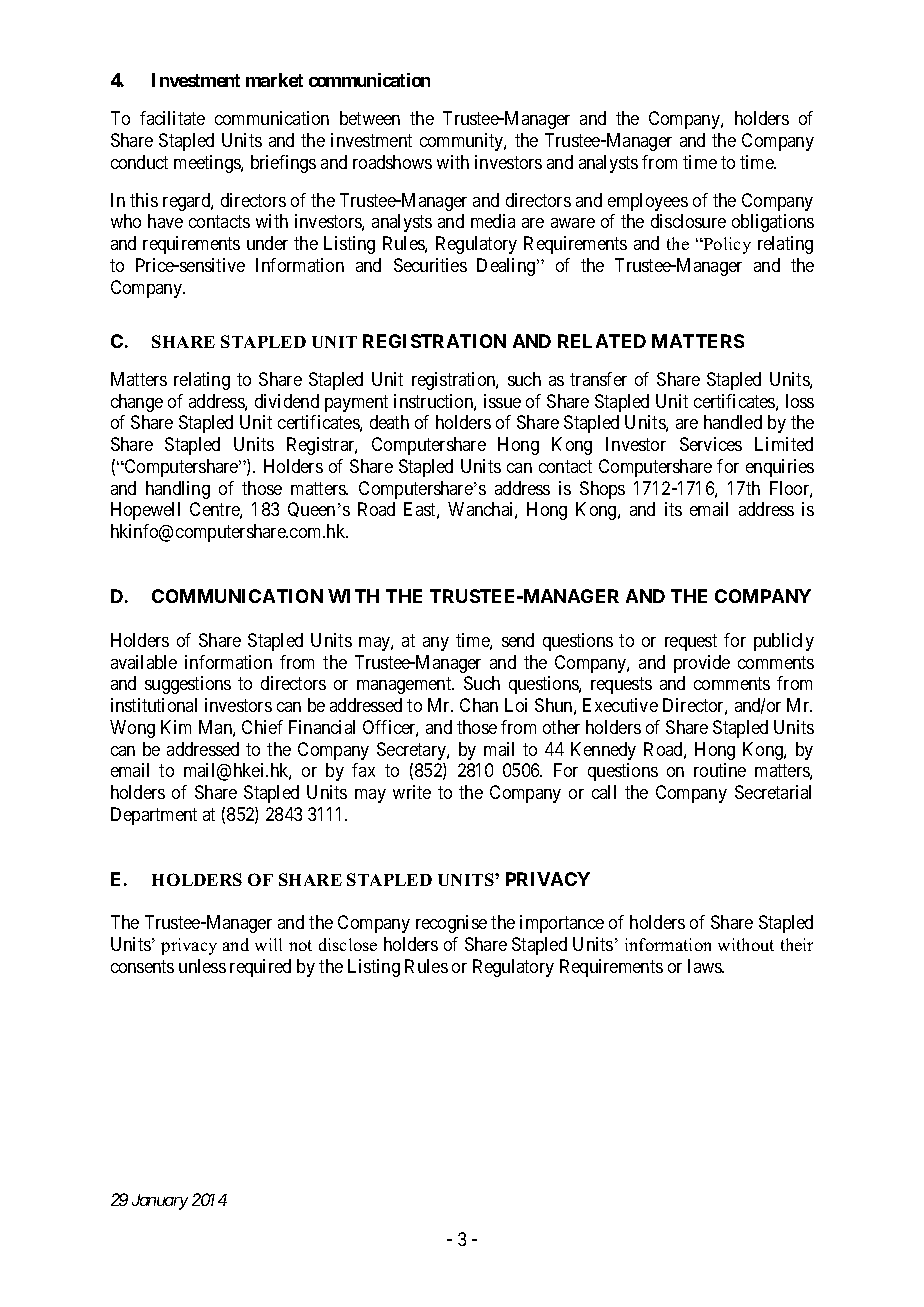 Image resolution: width=924 pixels, height=1307 pixels. Describe the element at coordinates (648, 202) in the screenshot. I see `employees` at that location.
